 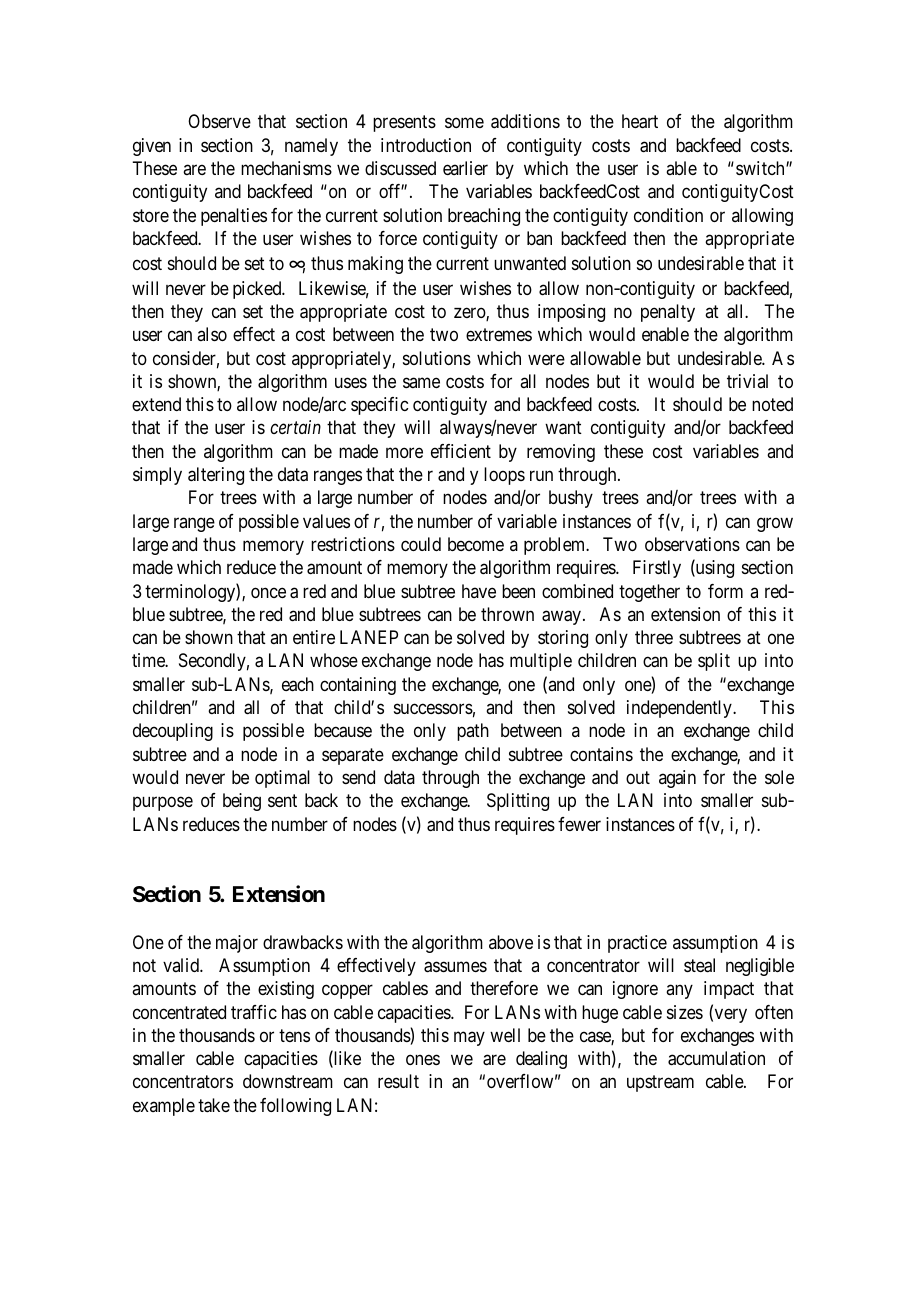 I want to click on take, so click(x=214, y=1105).
